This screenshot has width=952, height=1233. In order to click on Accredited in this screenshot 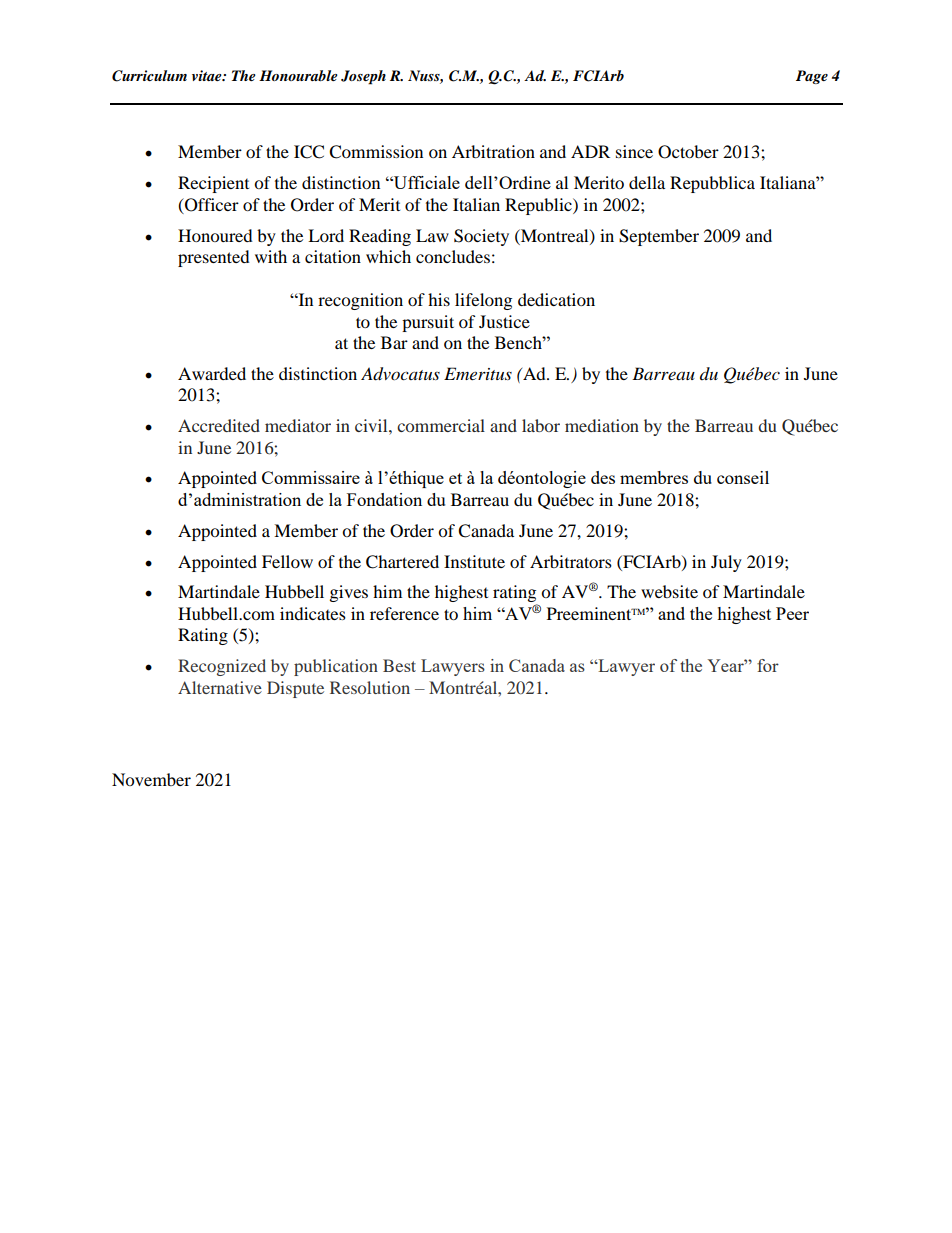, I will do `click(219, 425)`.
